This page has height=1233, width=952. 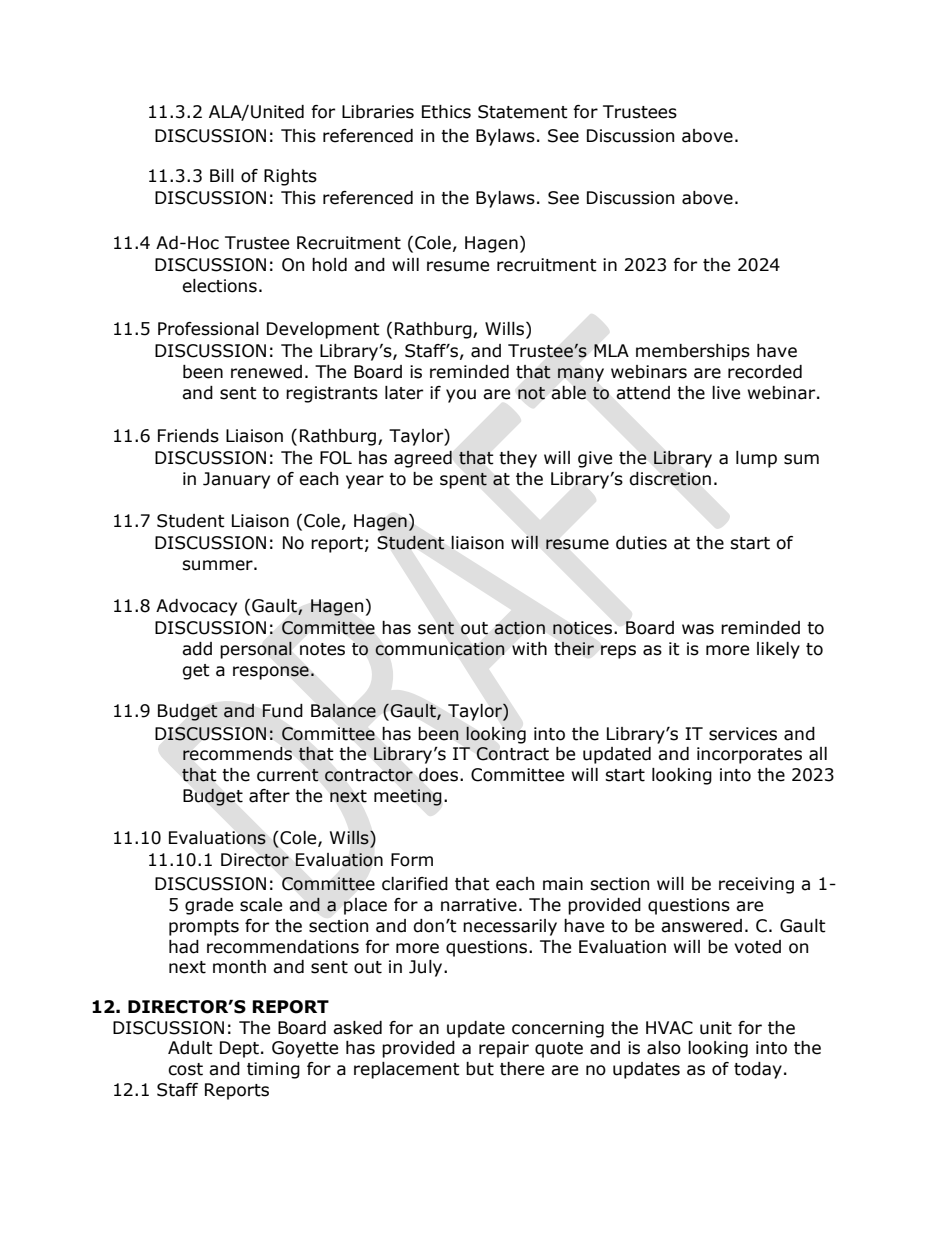 What do you see at coordinates (237, 754) in the page?
I see `recommends` at bounding box center [237, 754].
